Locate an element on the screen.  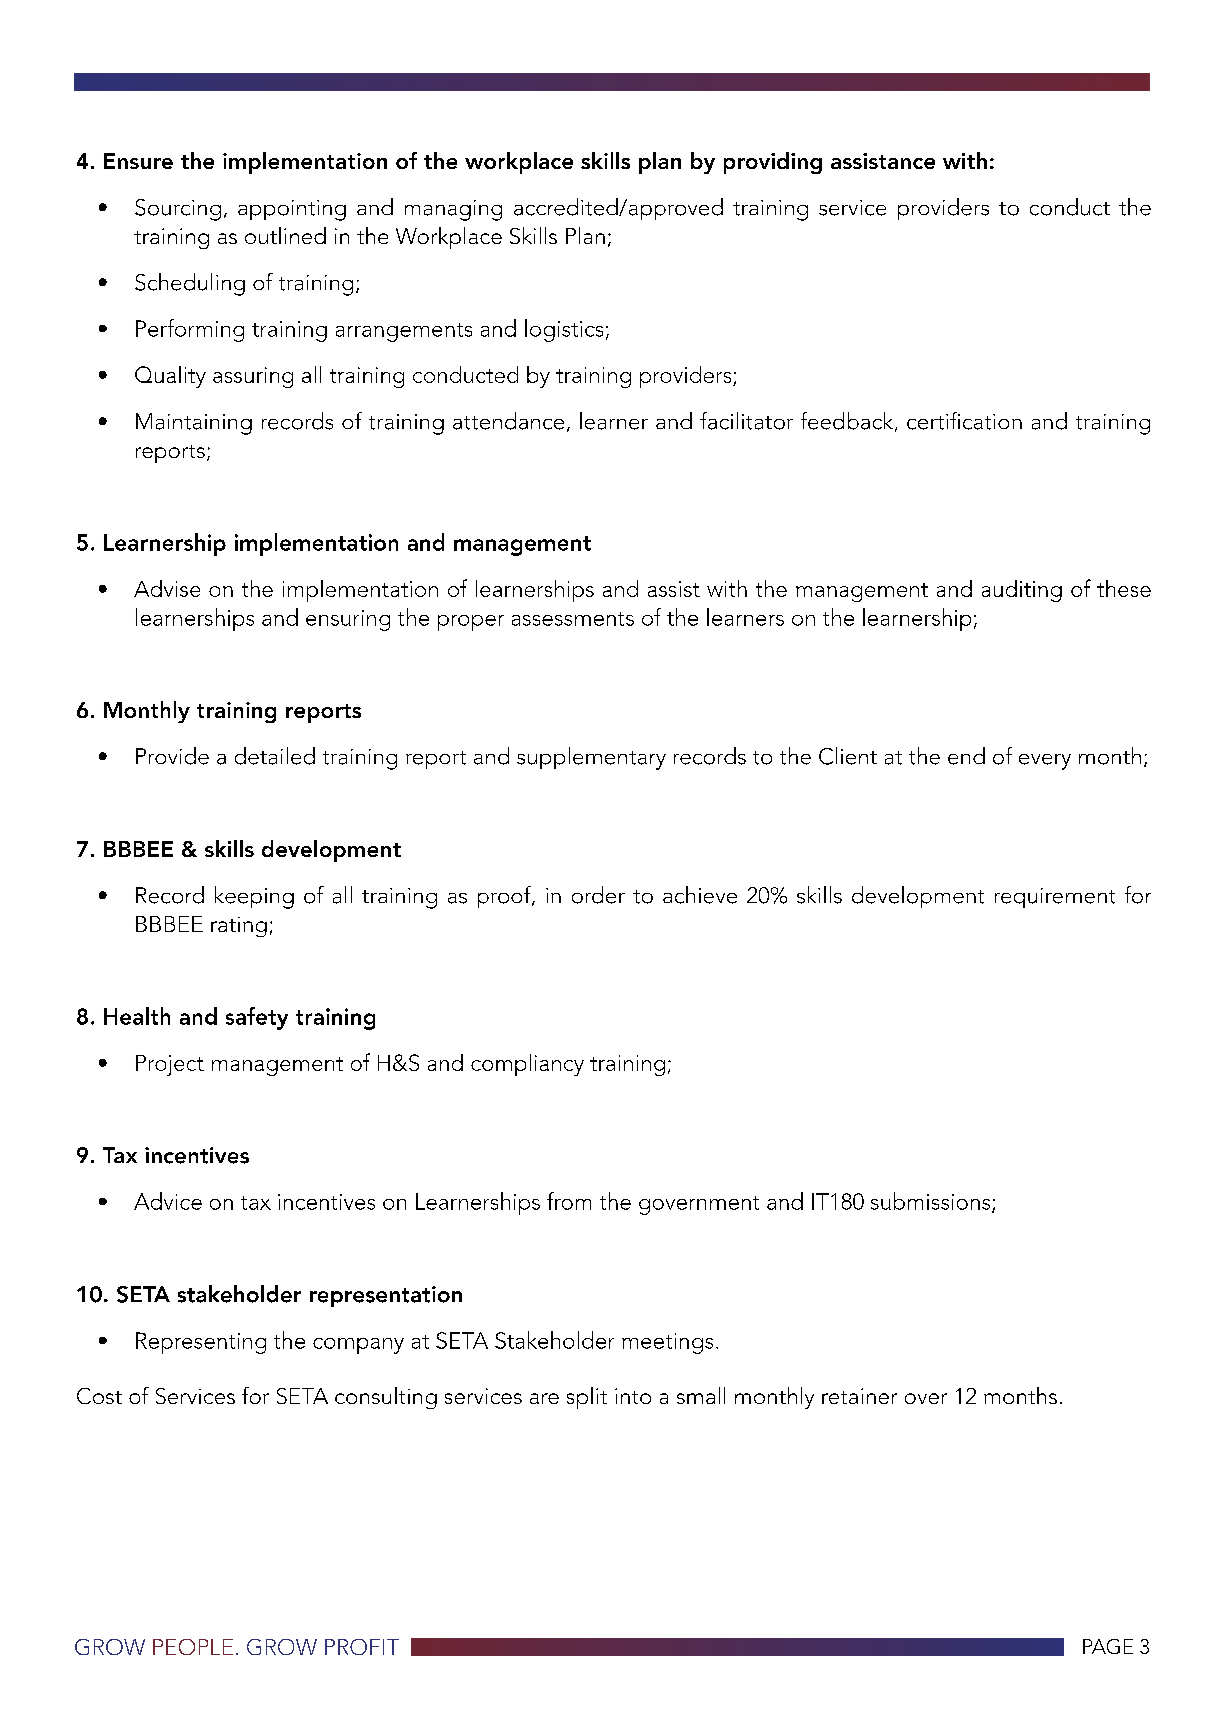
PEOPLE is located at coordinates (193, 1647).
